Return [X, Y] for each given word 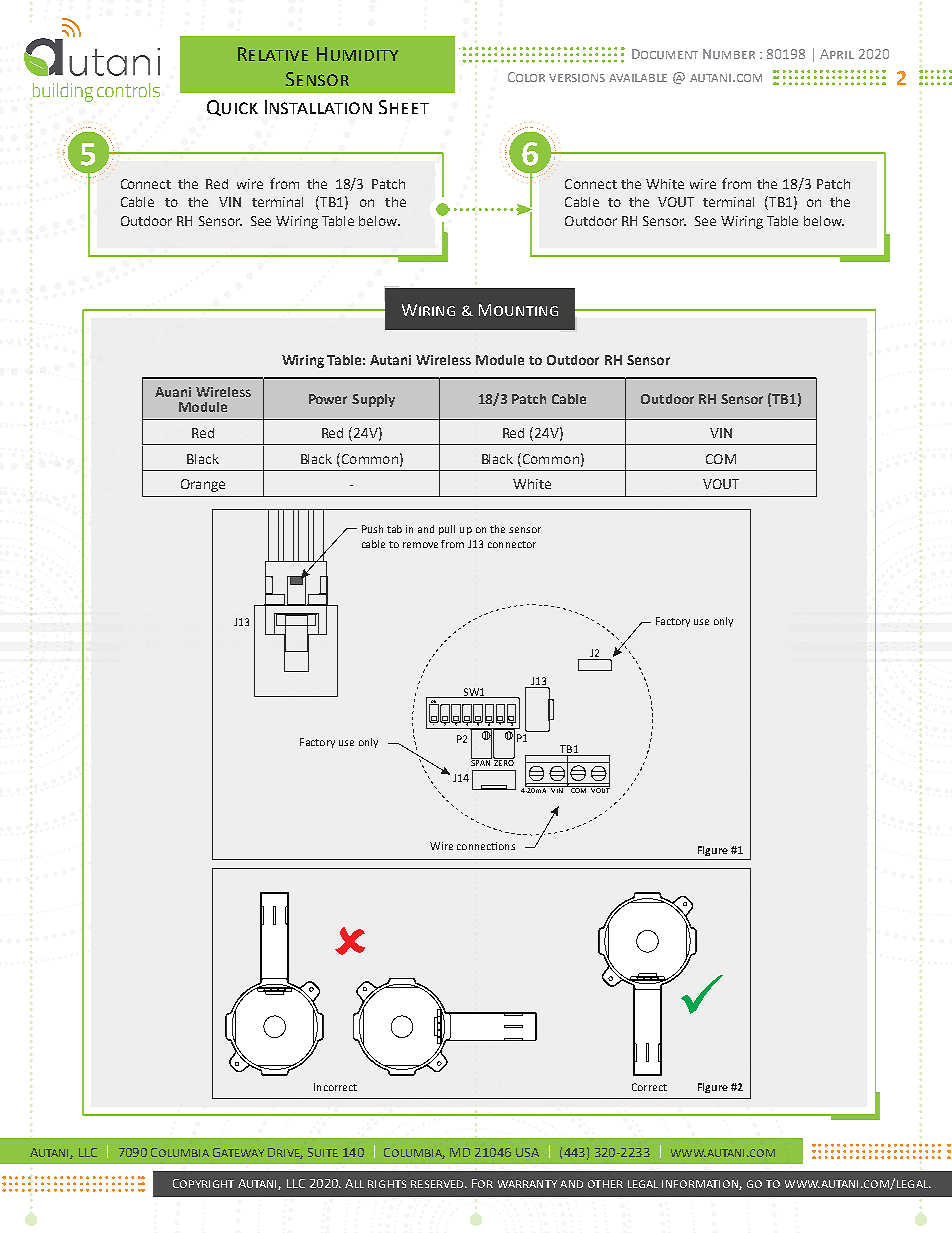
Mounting [518, 310]
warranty [527, 1184]
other [605, 1184]
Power [328, 399]
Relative [273, 54]
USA [527, 1152]
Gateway [238, 1152]
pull [447, 530]
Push [372, 529]
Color [526, 77]
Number [729, 54]
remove [420, 545]
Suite [323, 1152]
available [638, 78]
